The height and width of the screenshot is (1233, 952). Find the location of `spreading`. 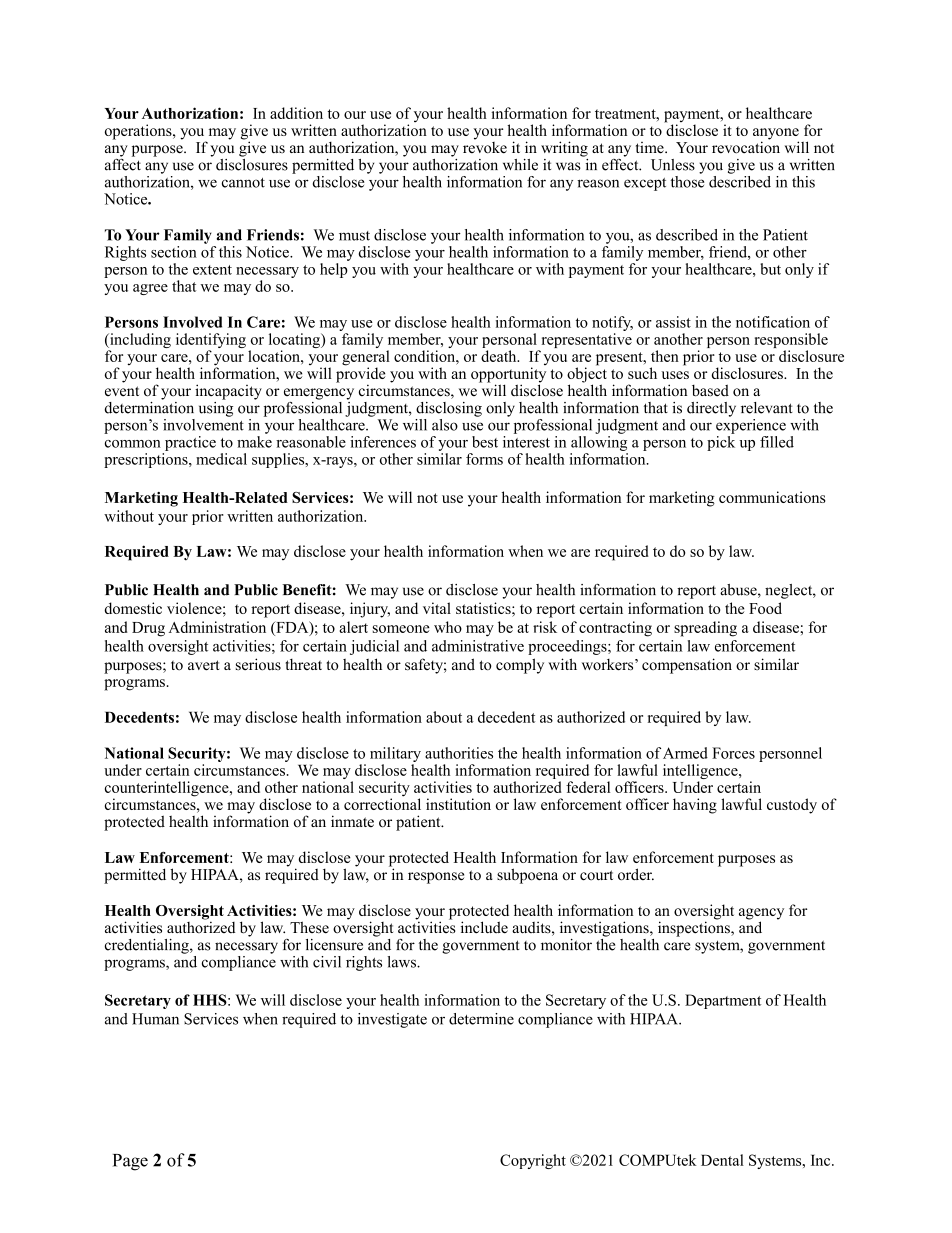

spreading is located at coordinates (705, 629).
